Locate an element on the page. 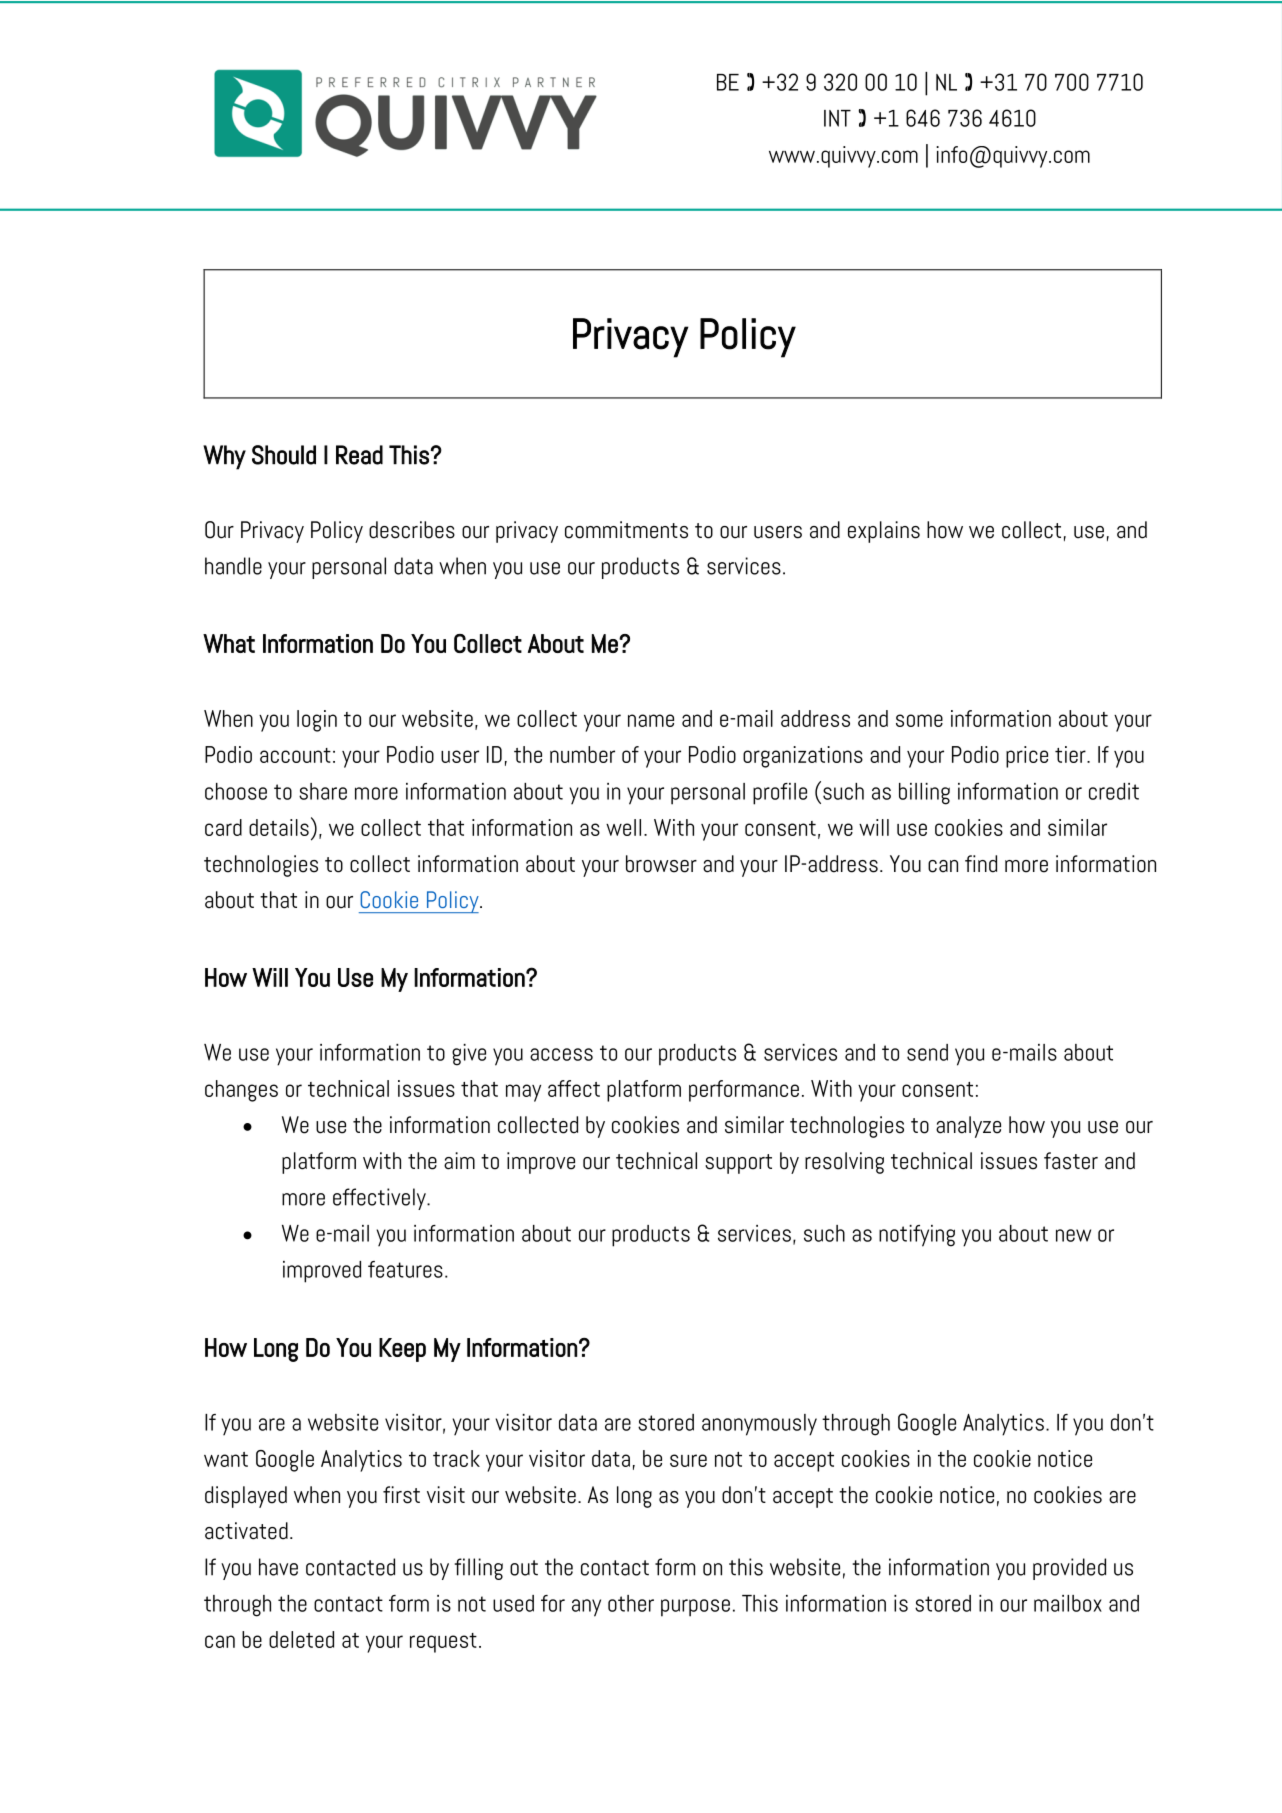 The image size is (1282, 1813). some is located at coordinates (919, 720).
